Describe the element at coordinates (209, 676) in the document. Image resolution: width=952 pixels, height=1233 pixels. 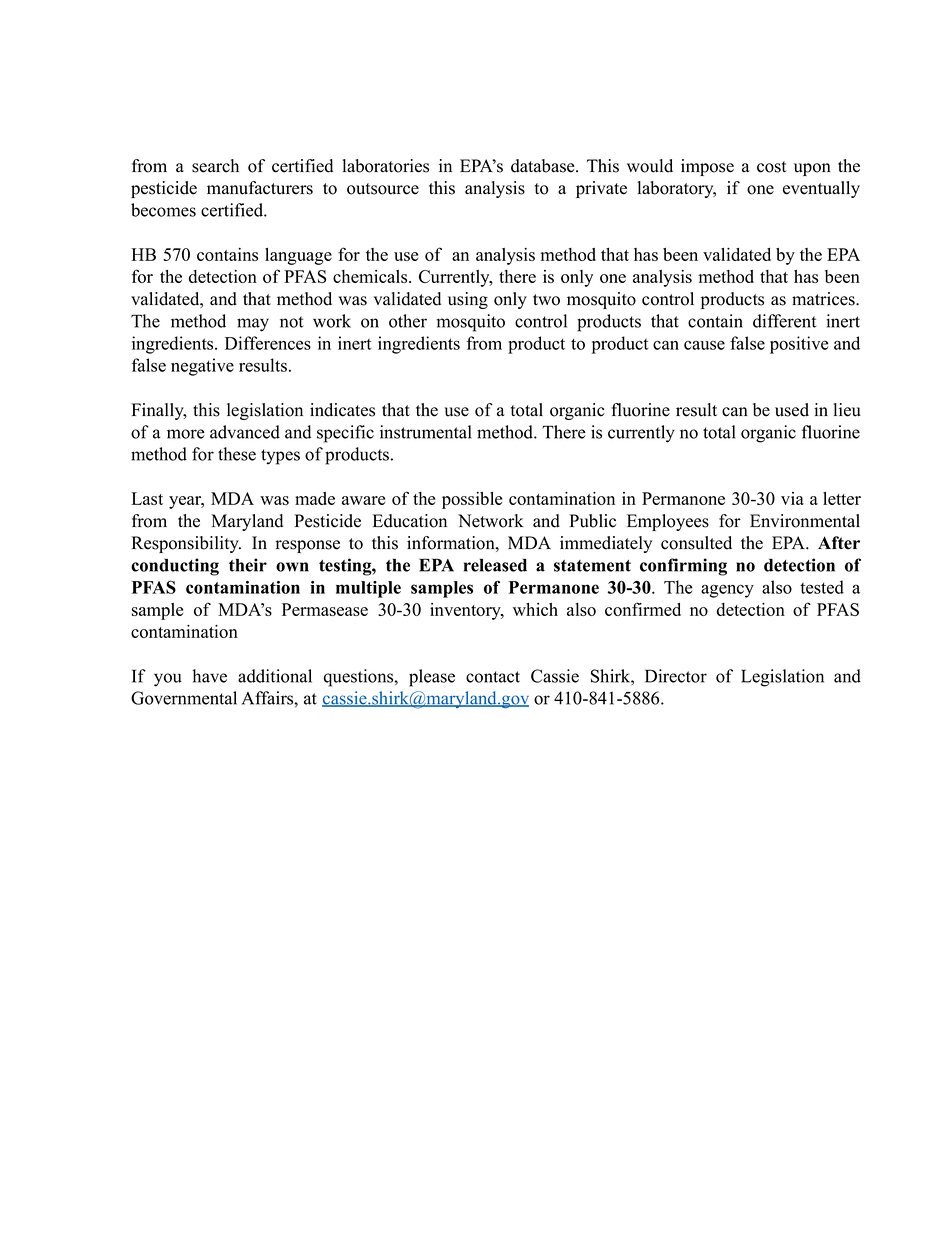
I see `have` at that location.
